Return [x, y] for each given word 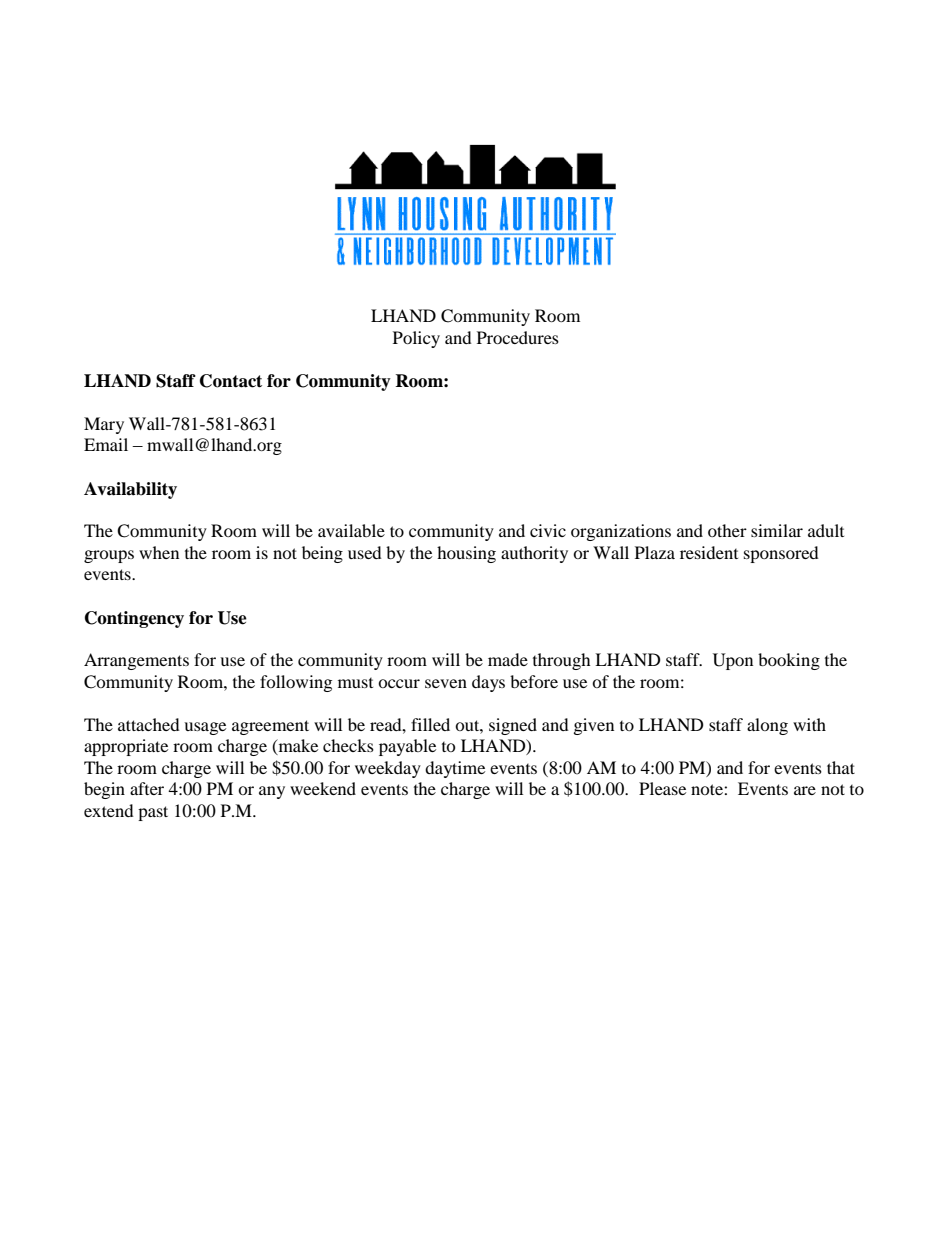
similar [777, 530]
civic [548, 530]
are [805, 790]
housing [466, 554]
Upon [733, 661]
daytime [455, 769]
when [159, 552]
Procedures [518, 337]
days [488, 683]
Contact [231, 381]
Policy [416, 339]
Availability [130, 490]
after [147, 788]
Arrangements [136, 661]
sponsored [781, 554]
